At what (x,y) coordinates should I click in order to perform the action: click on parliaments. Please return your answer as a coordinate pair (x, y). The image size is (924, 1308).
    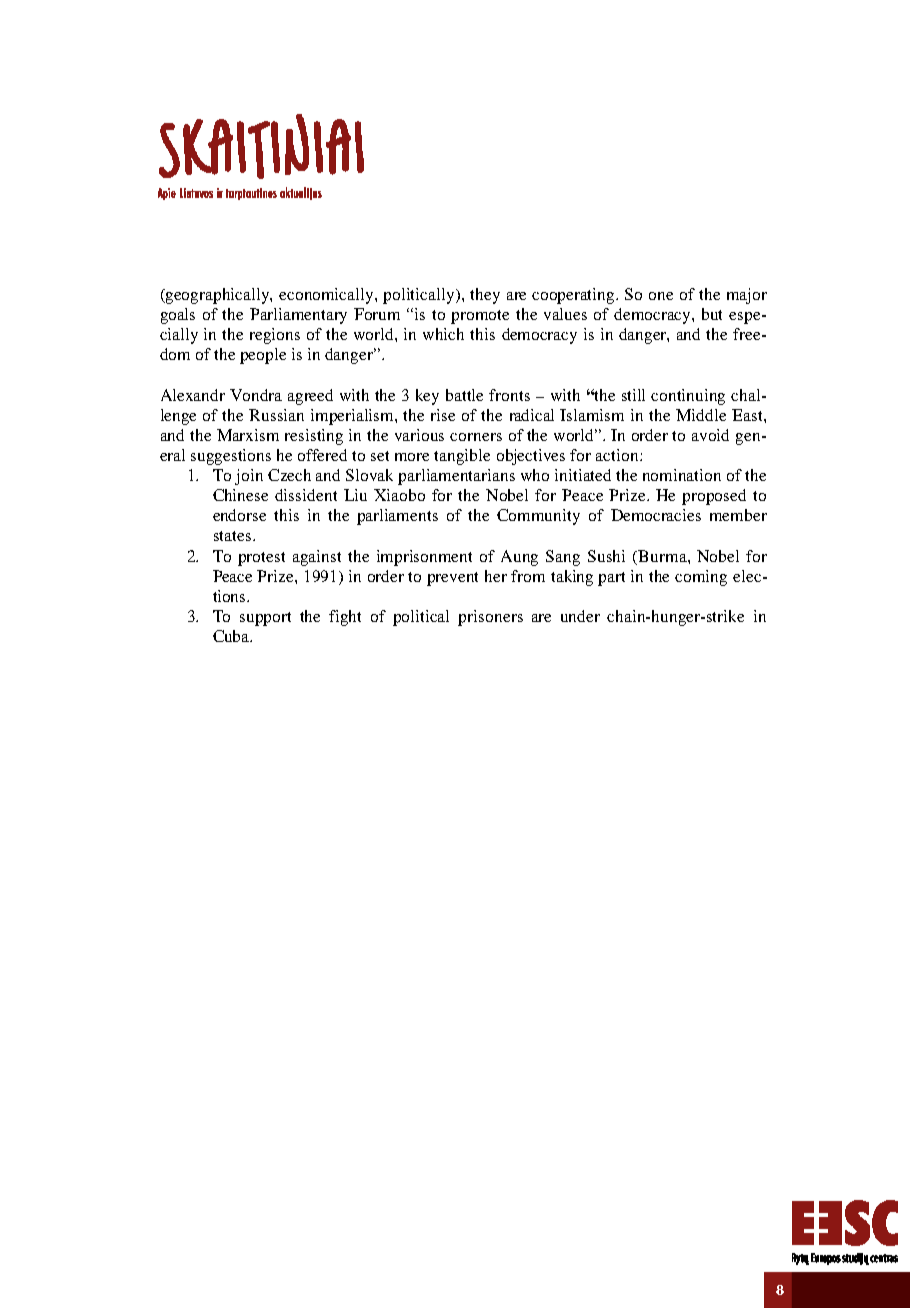
    Looking at the image, I should click on (397, 517).
